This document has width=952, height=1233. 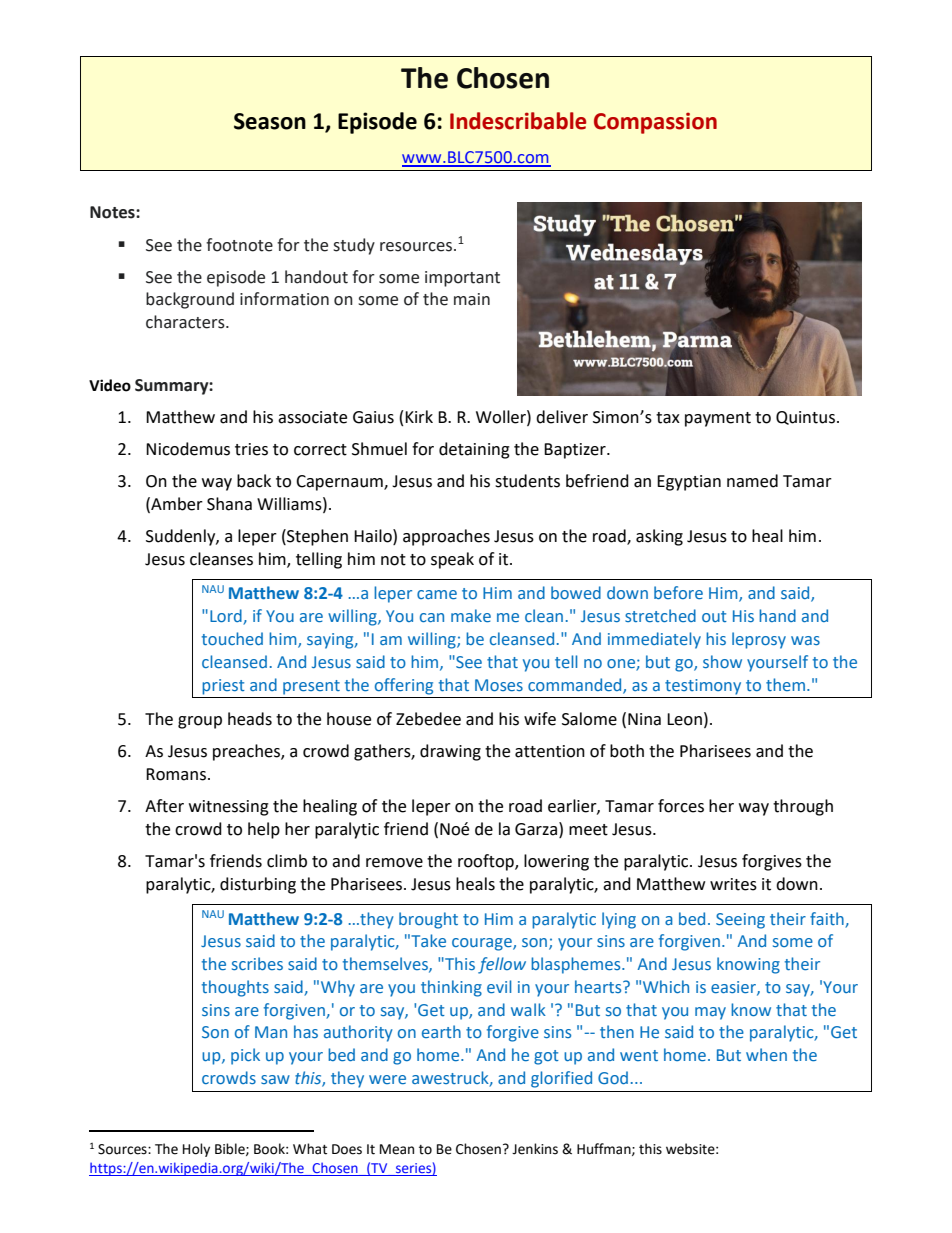 I want to click on Jenkins, so click(x=535, y=1149).
